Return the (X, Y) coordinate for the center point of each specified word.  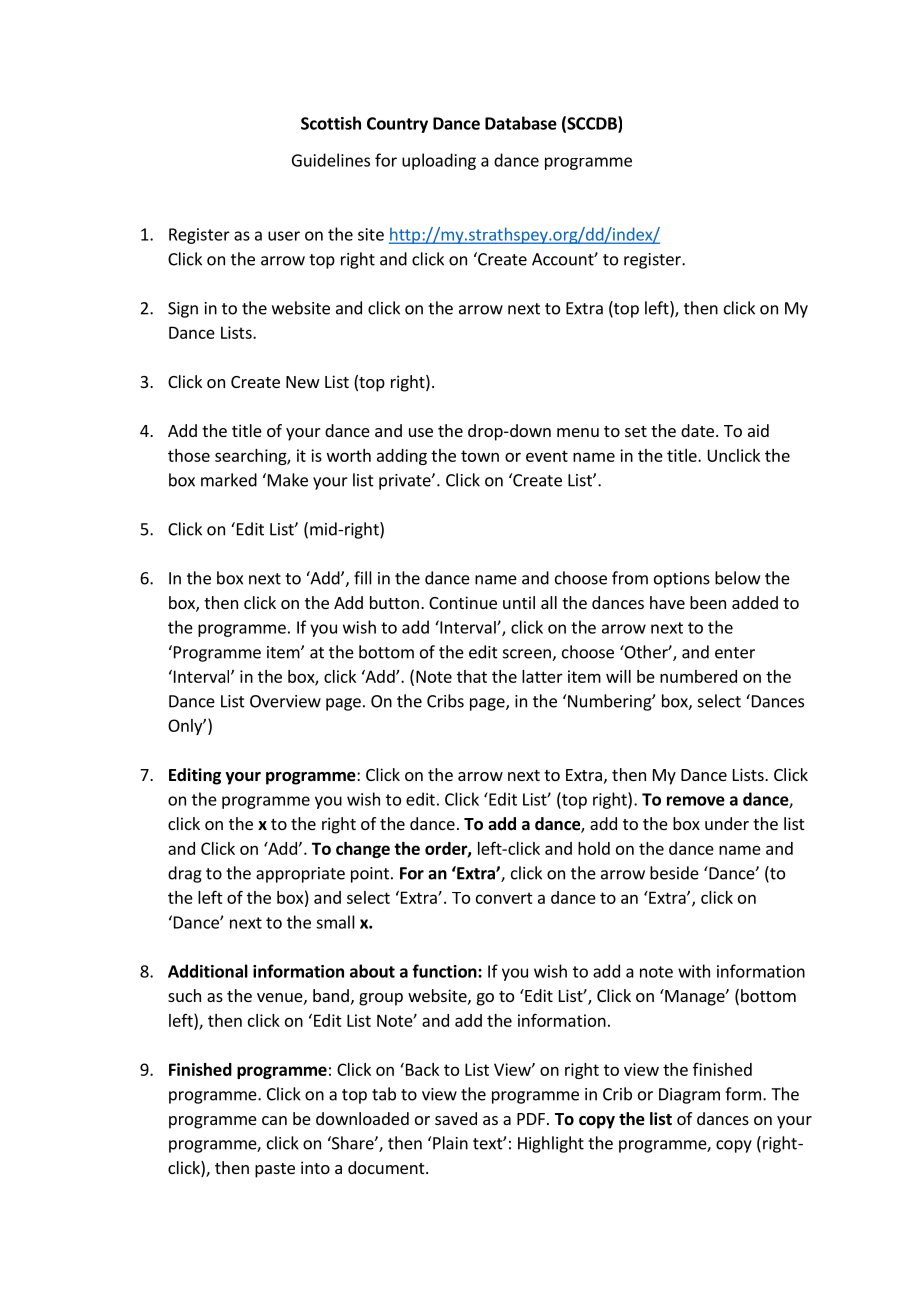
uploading (439, 161)
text (488, 1144)
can (274, 1120)
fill (363, 578)
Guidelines (331, 160)
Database (521, 123)
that (472, 676)
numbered (698, 676)
